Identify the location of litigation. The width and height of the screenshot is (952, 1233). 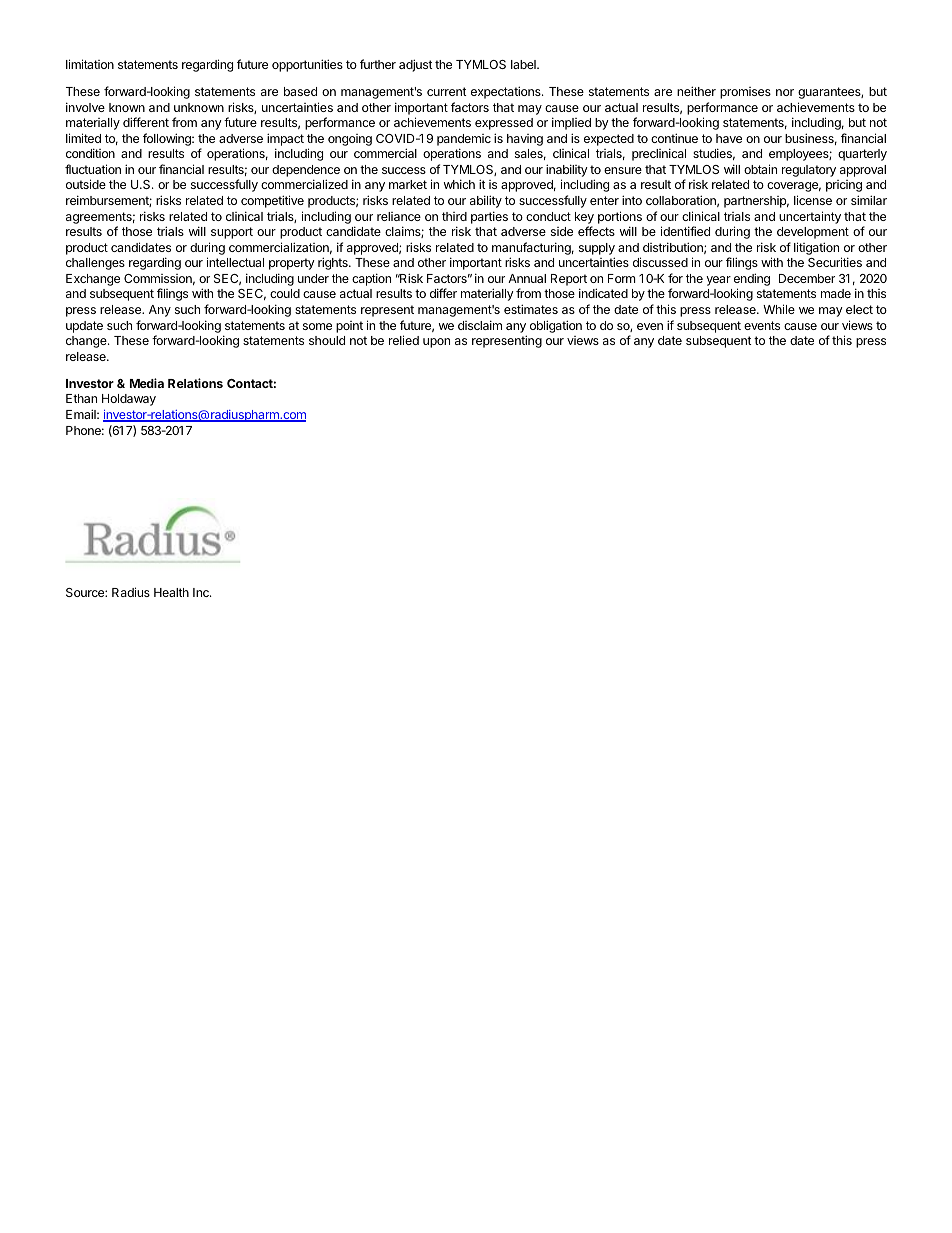
(816, 248).
